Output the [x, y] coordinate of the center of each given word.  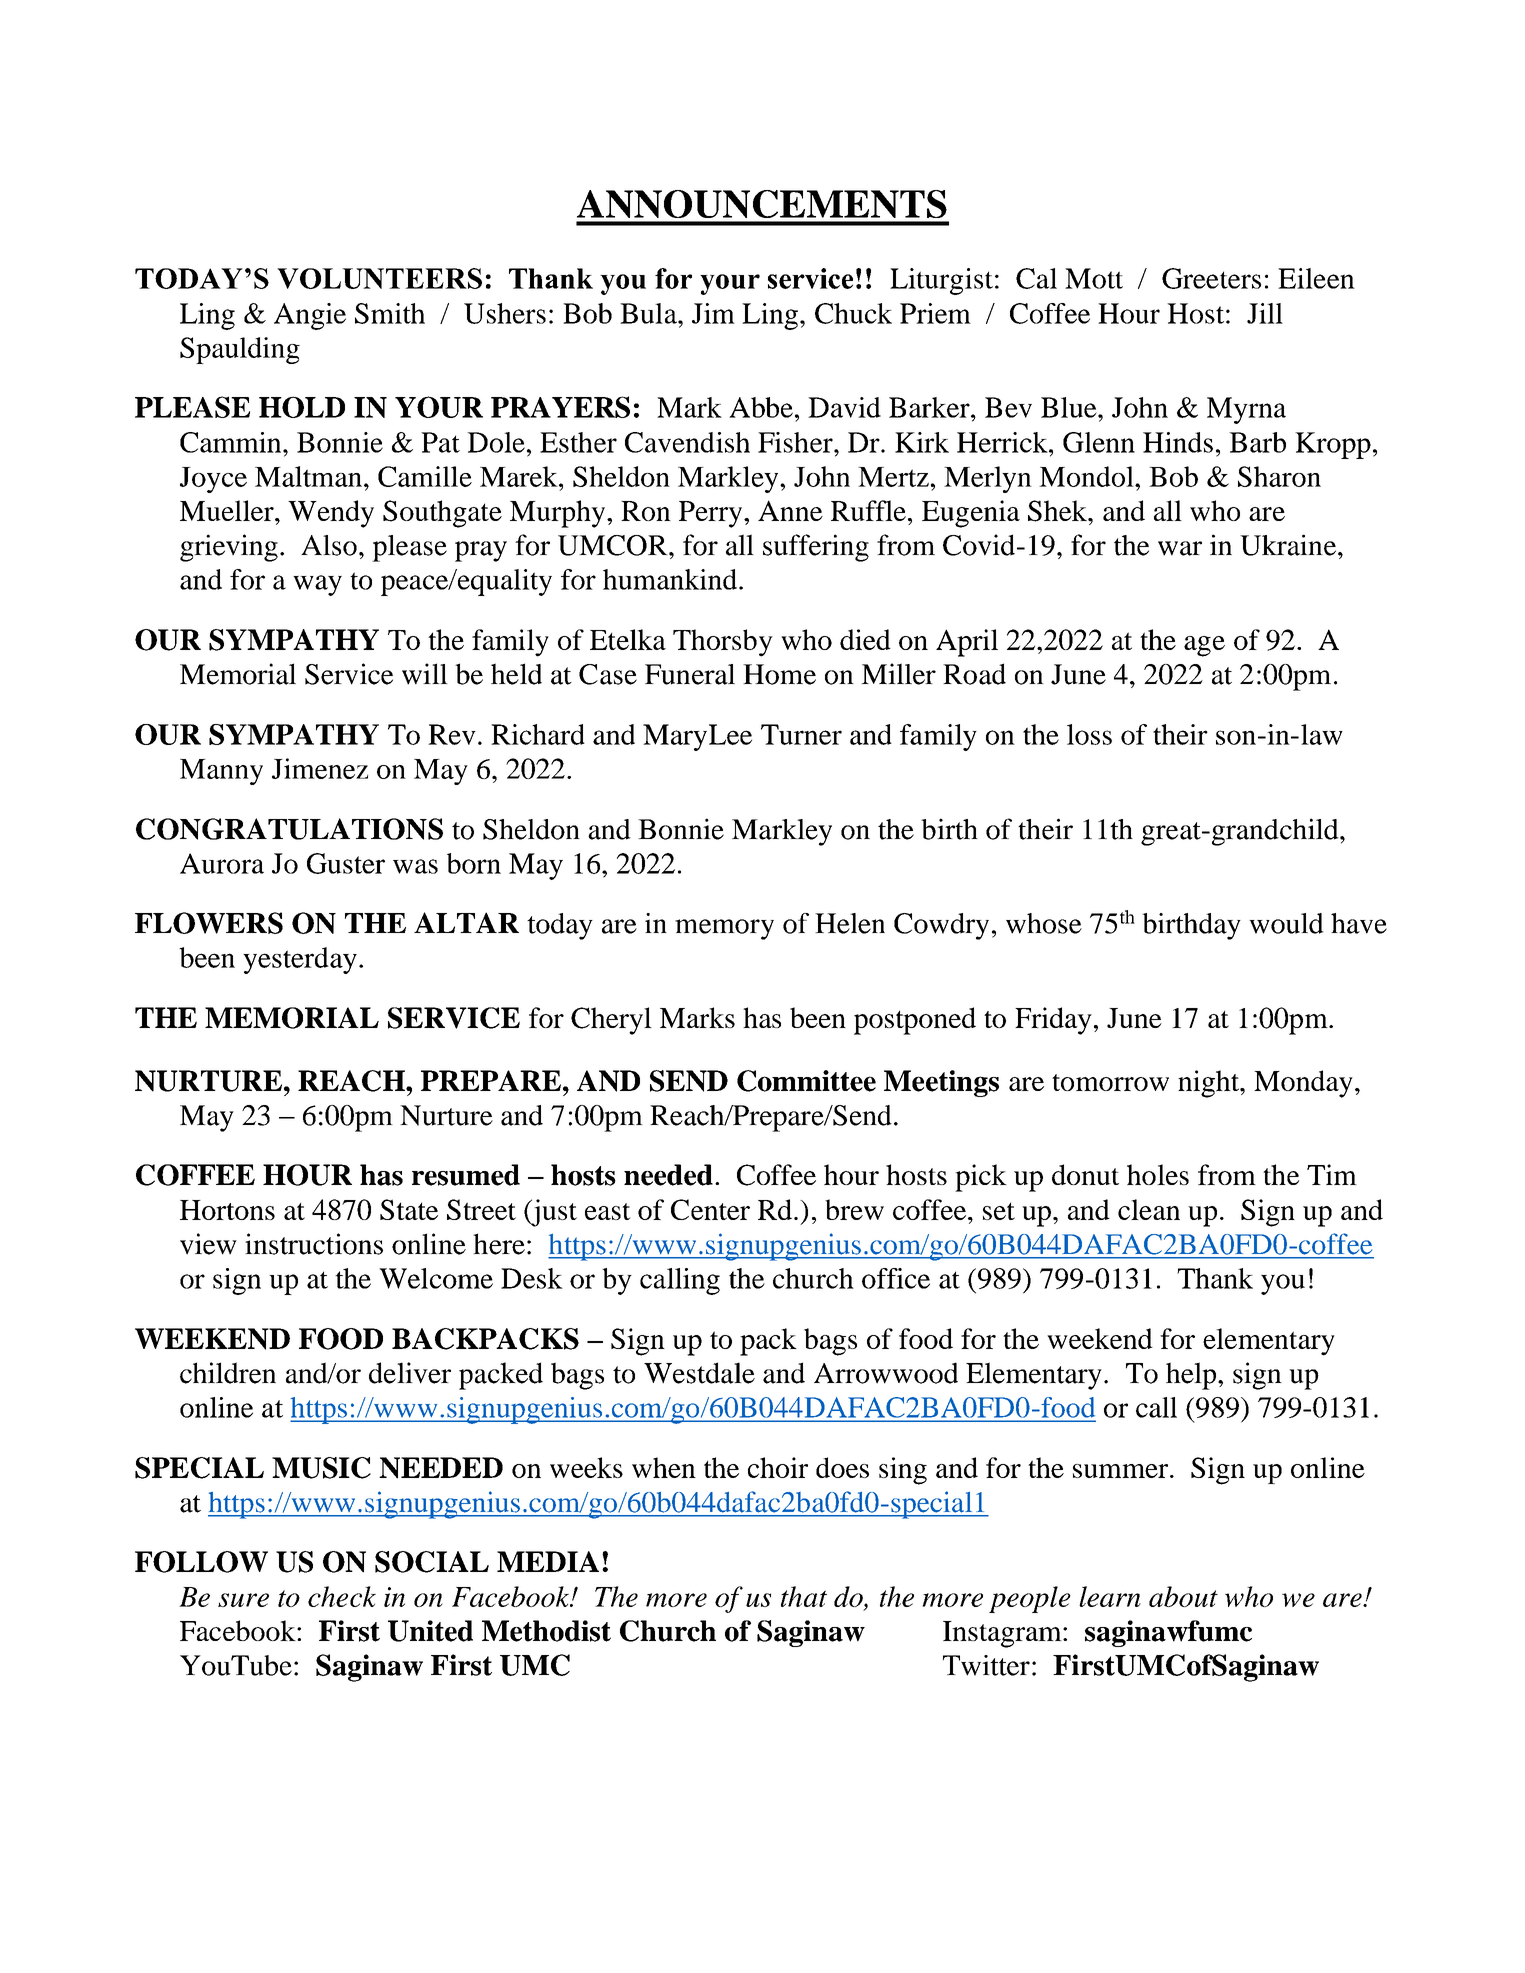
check [342, 1596]
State [409, 1209]
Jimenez [320, 768]
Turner [801, 734]
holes [1158, 1174]
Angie [310, 316]
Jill [1265, 313]
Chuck [853, 313]
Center [710, 1209]
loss [1089, 734]
